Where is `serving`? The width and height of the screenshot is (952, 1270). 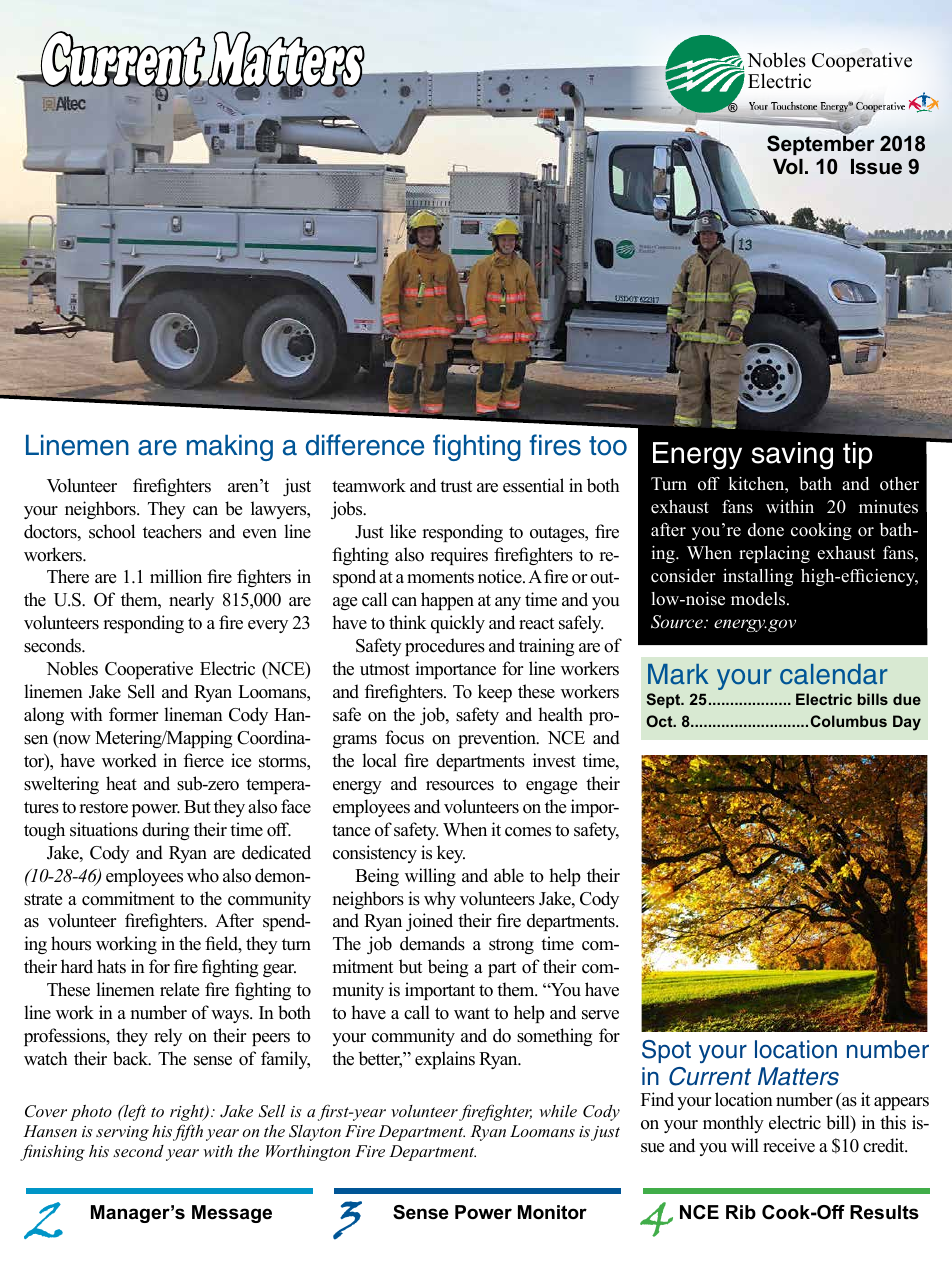 serving is located at coordinates (122, 1133).
